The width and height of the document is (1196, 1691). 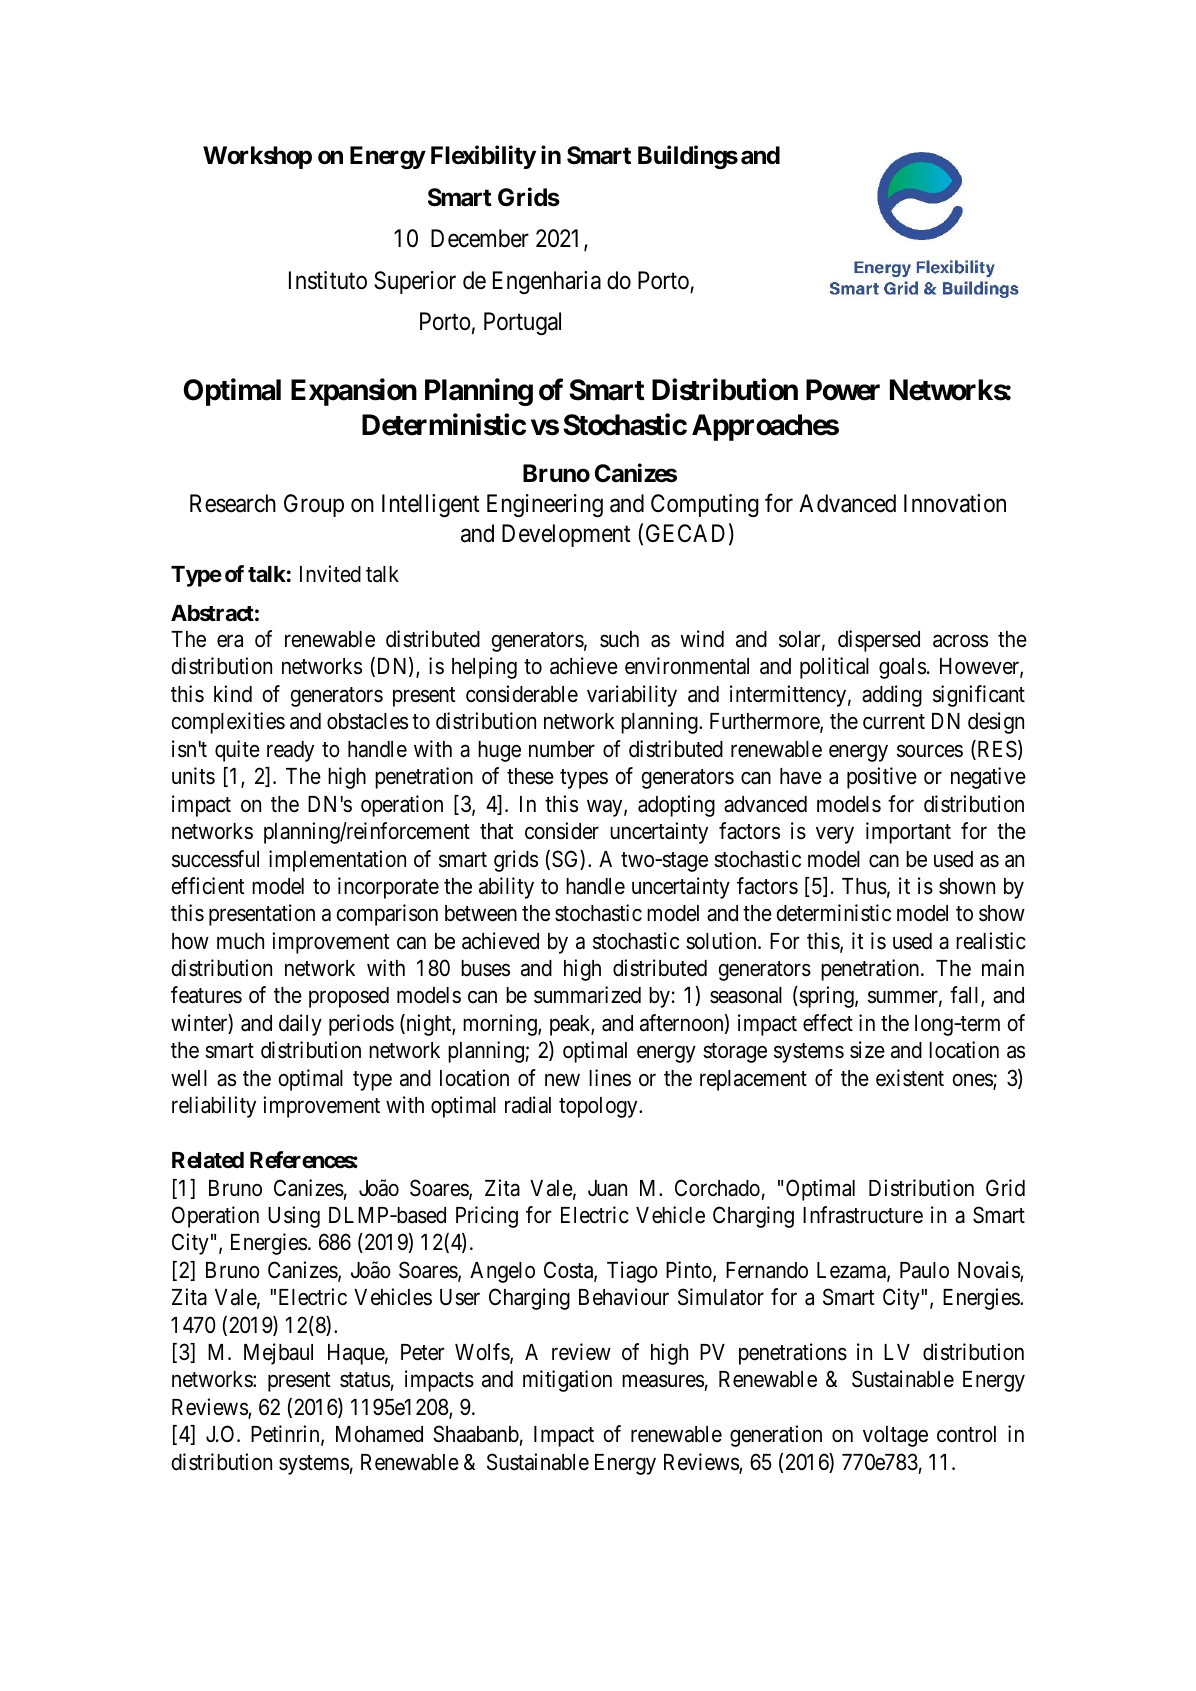 What do you see at coordinates (294, 1217) in the document?
I see `Using` at bounding box center [294, 1217].
